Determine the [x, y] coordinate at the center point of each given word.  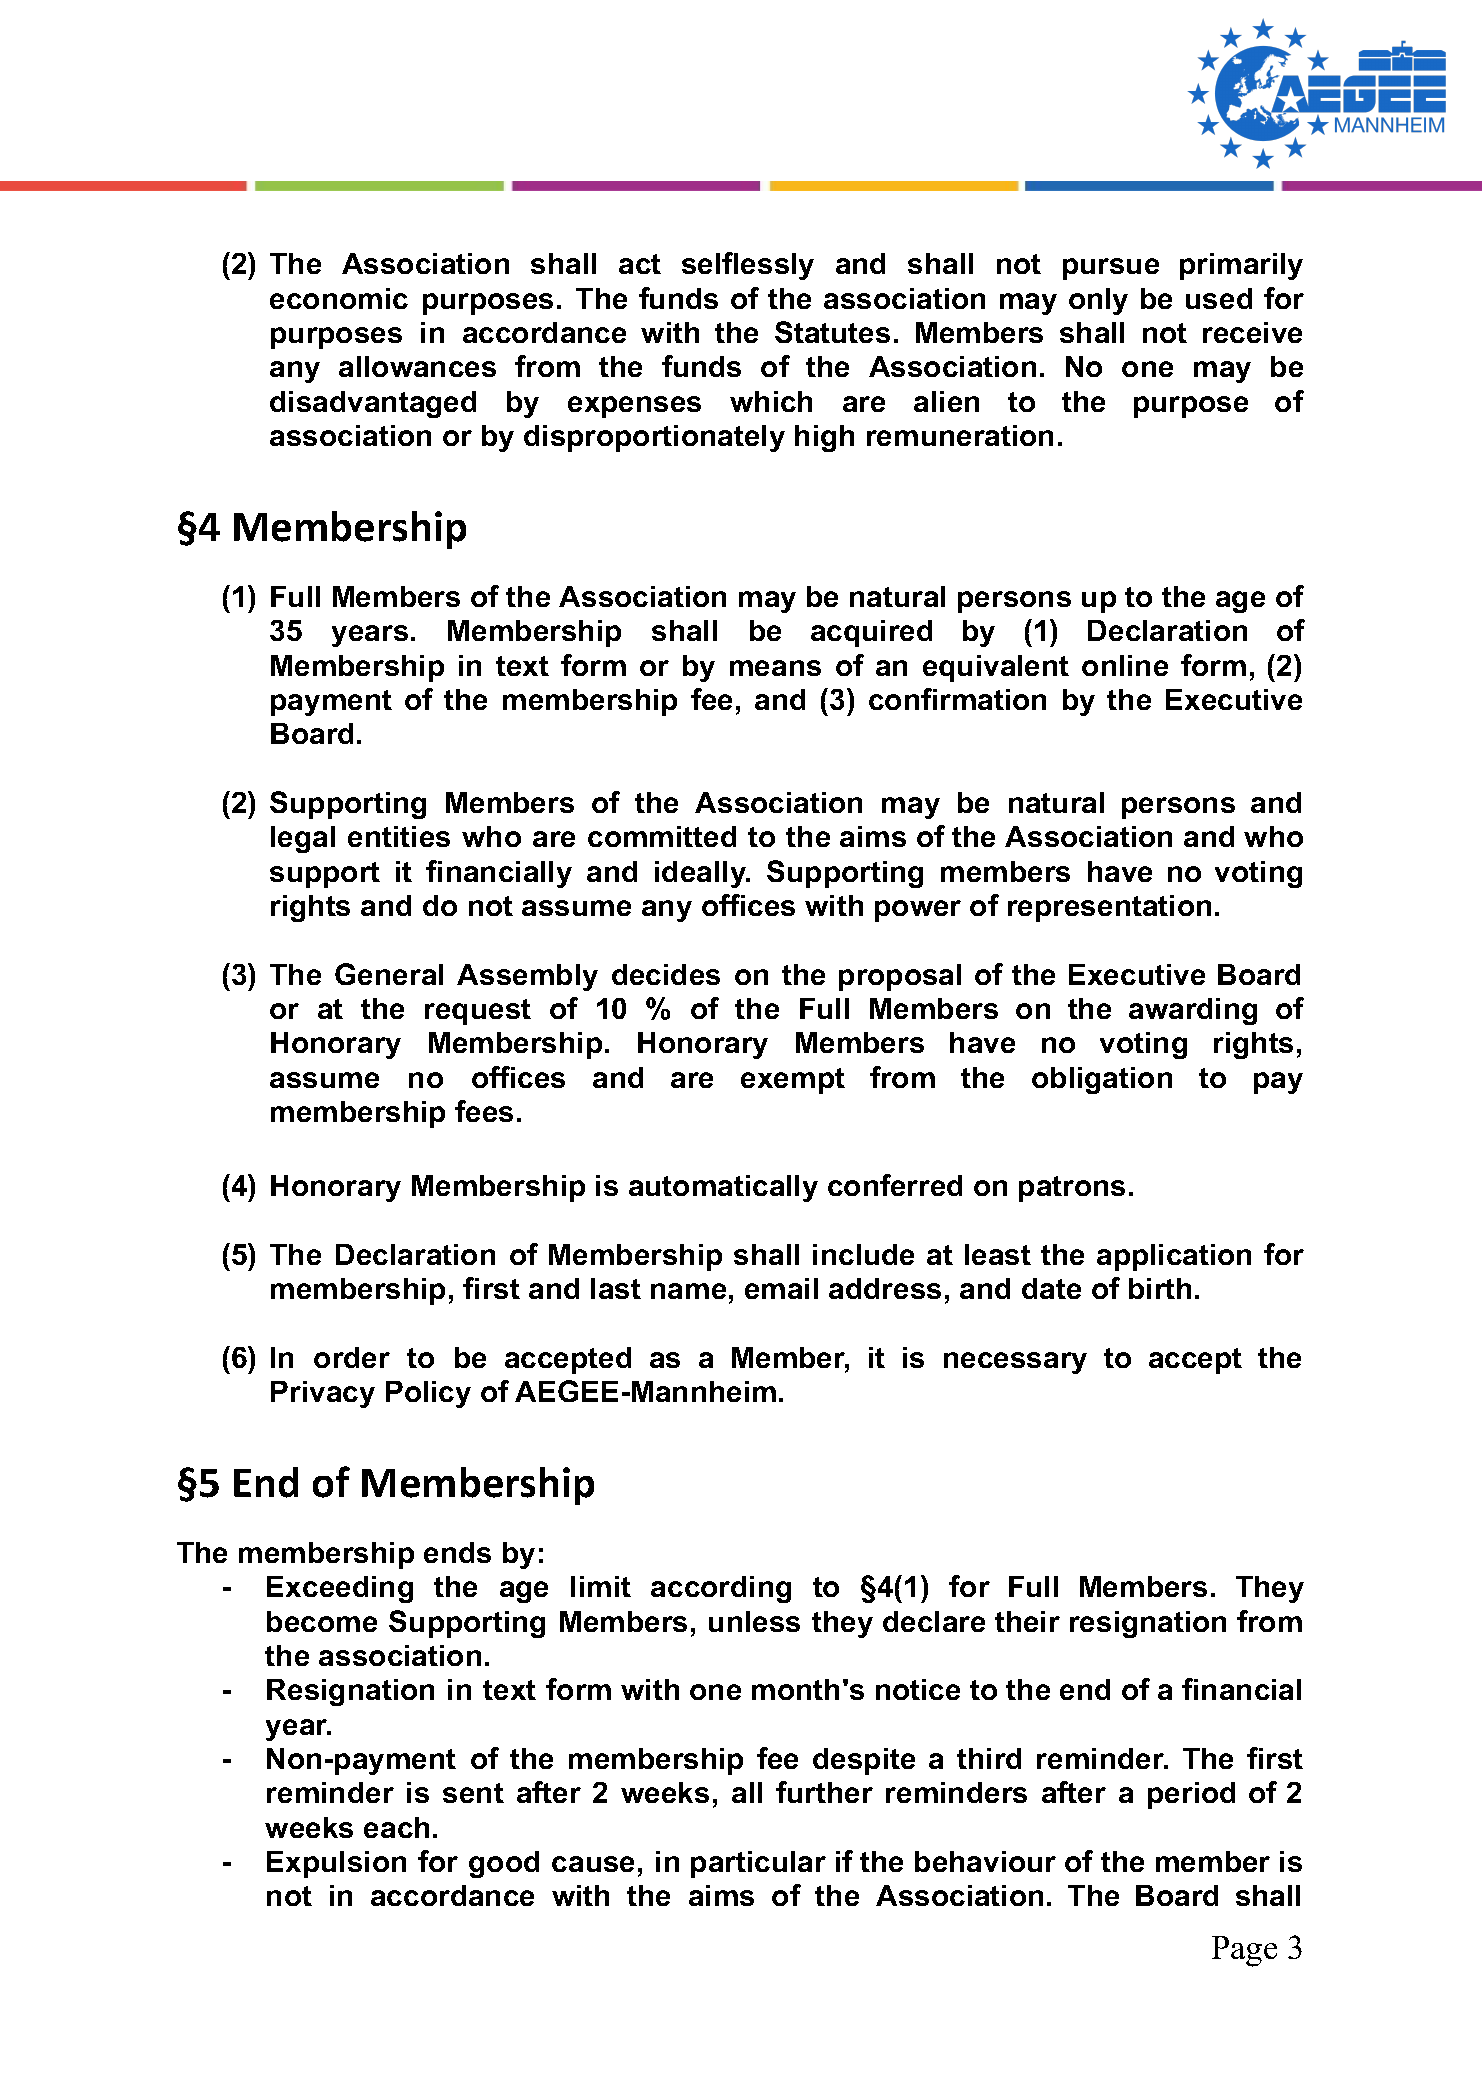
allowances [417, 366]
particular [758, 1864]
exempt [793, 1081]
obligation [1102, 1080]
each [396, 1827]
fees [484, 1111]
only [1098, 301]
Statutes [832, 332]
